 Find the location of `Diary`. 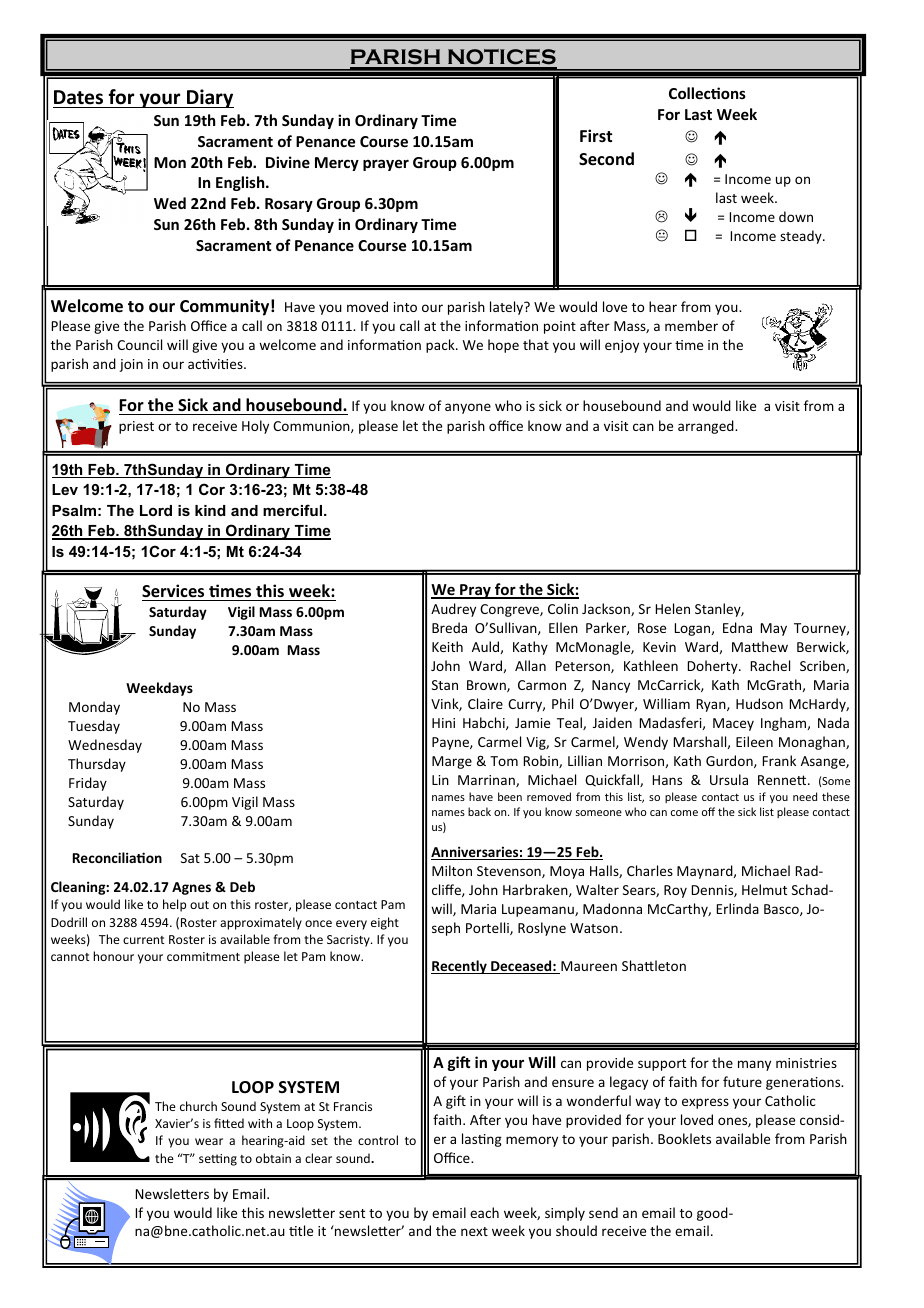

Diary is located at coordinates (209, 98).
